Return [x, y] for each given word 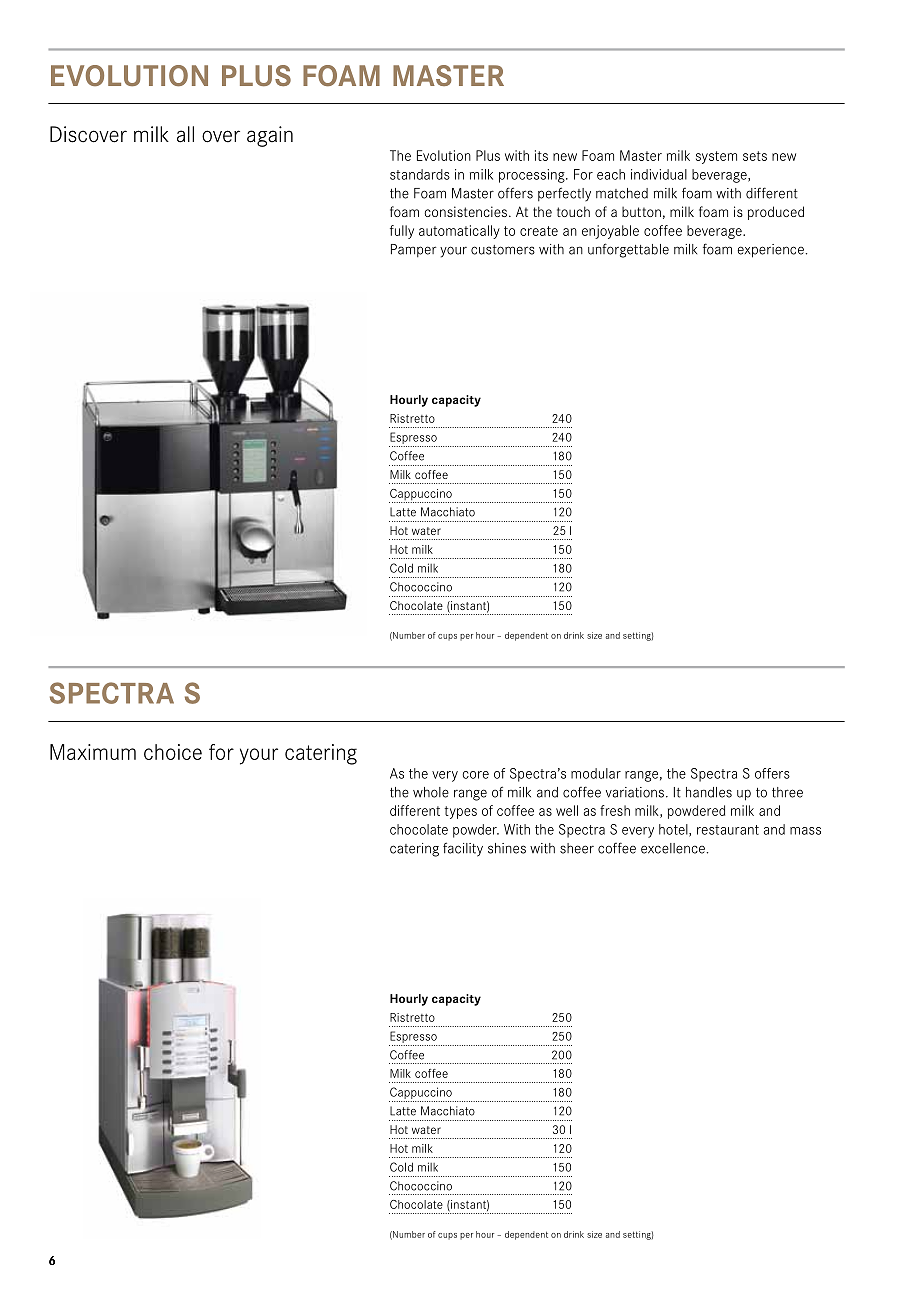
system [716, 157]
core [476, 775]
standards [420, 174]
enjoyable [610, 232]
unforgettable [628, 250]
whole [431, 792]
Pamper [413, 250]
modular [596, 773]
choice [173, 752]
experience [771, 251]
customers [503, 250]
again [270, 136]
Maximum [93, 752]
